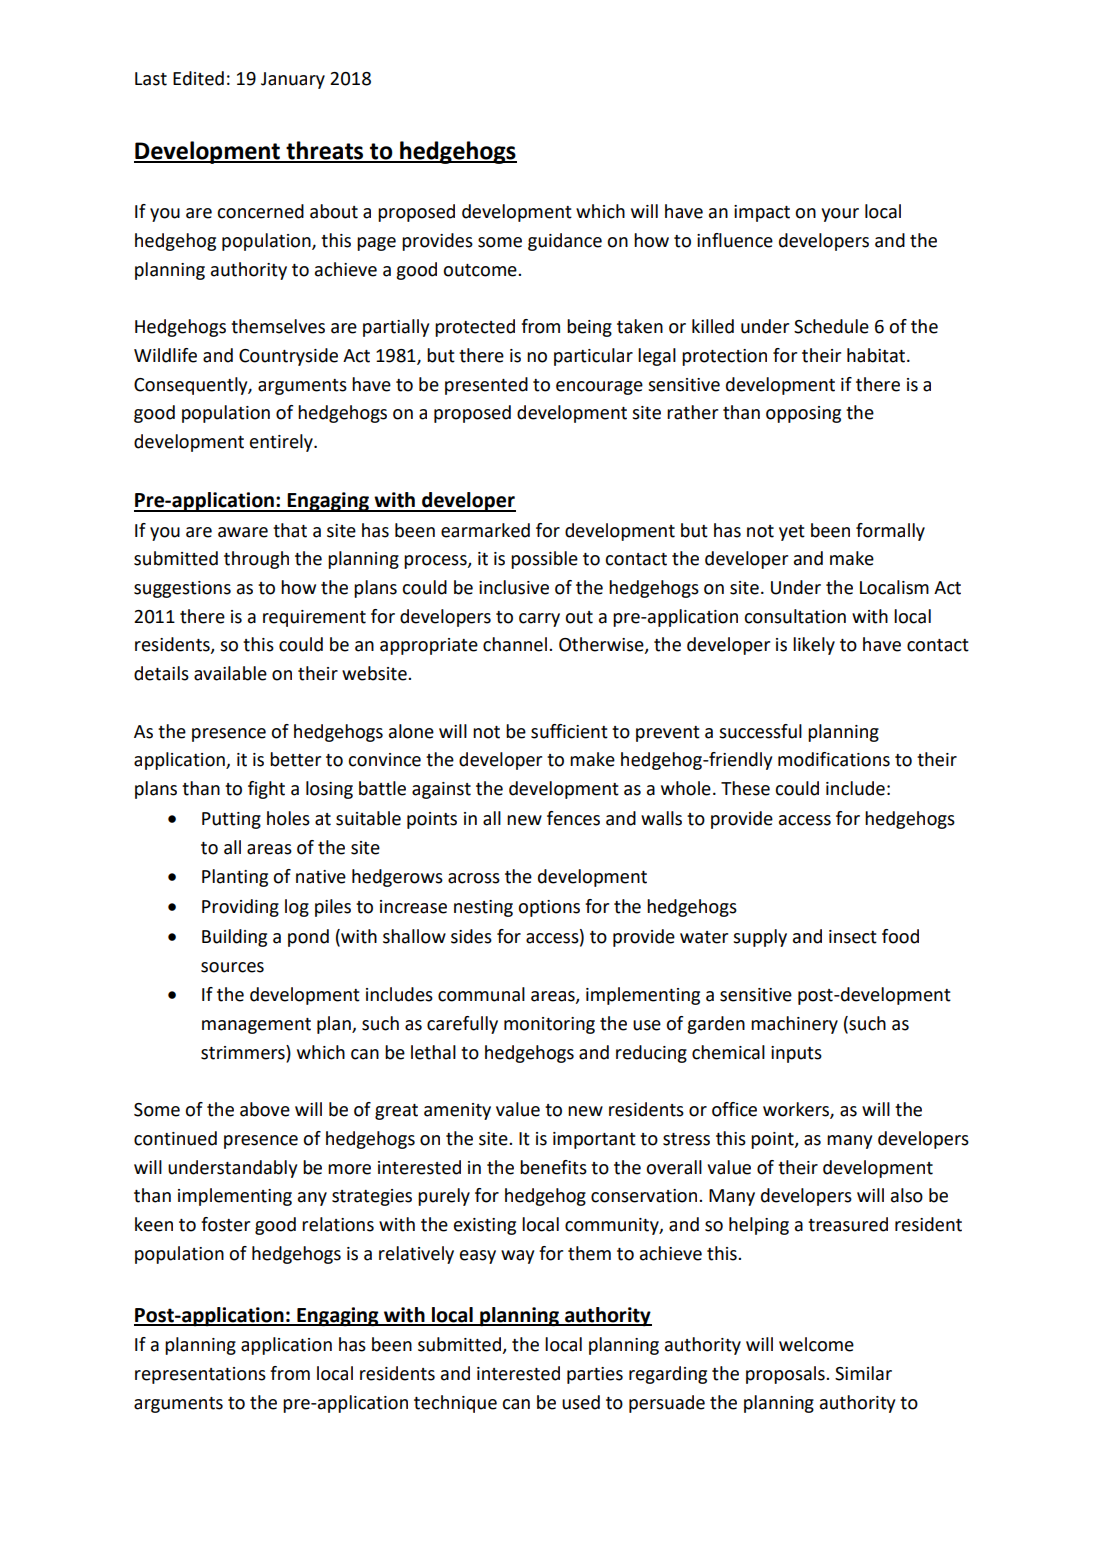 This screenshot has height=1565, width=1107. I want to click on guidance, so click(565, 242).
